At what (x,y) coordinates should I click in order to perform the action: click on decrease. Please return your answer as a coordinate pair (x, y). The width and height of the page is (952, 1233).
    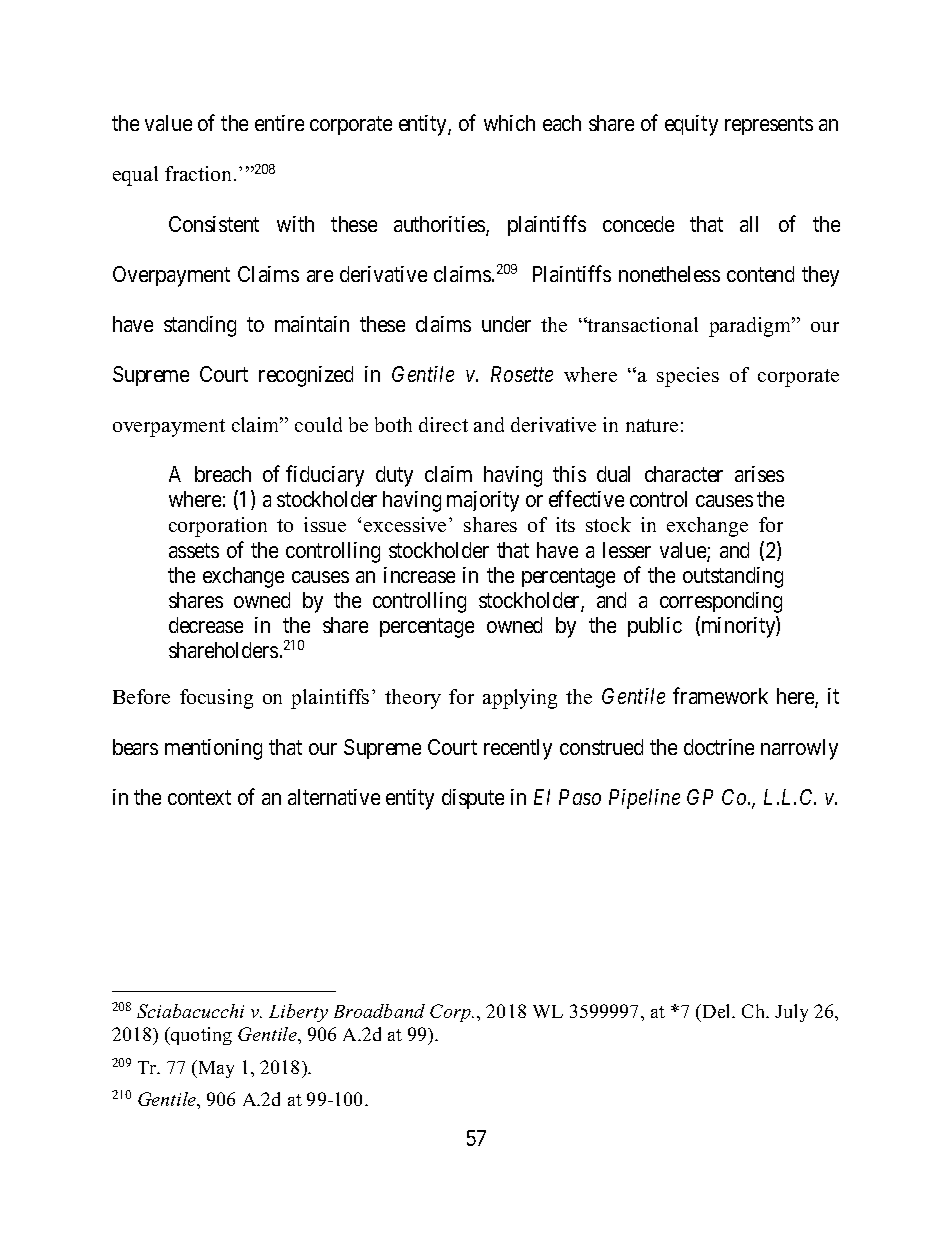
    Looking at the image, I should click on (206, 625).
